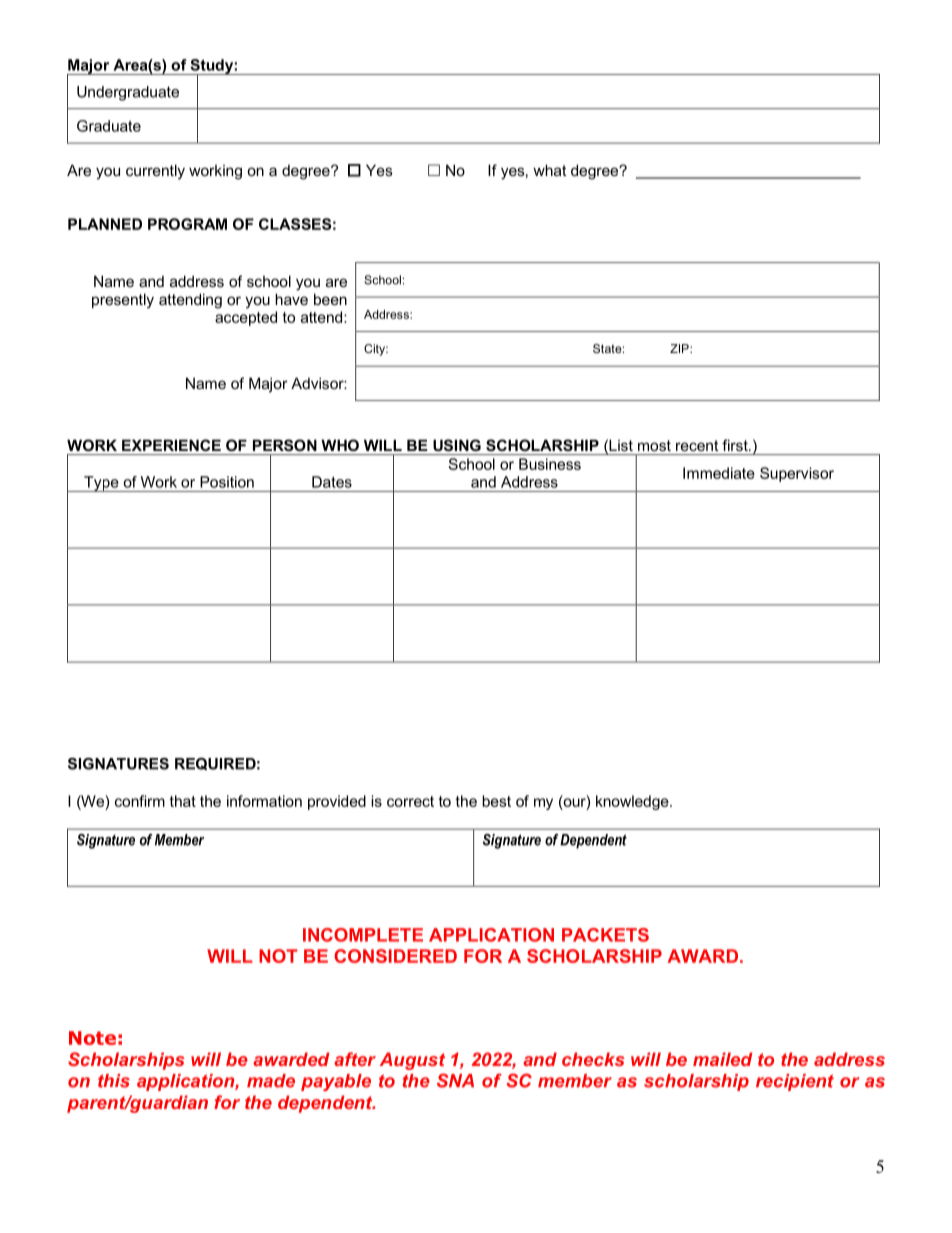 This document has width=952, height=1233. I want to click on August, so click(412, 1061).
